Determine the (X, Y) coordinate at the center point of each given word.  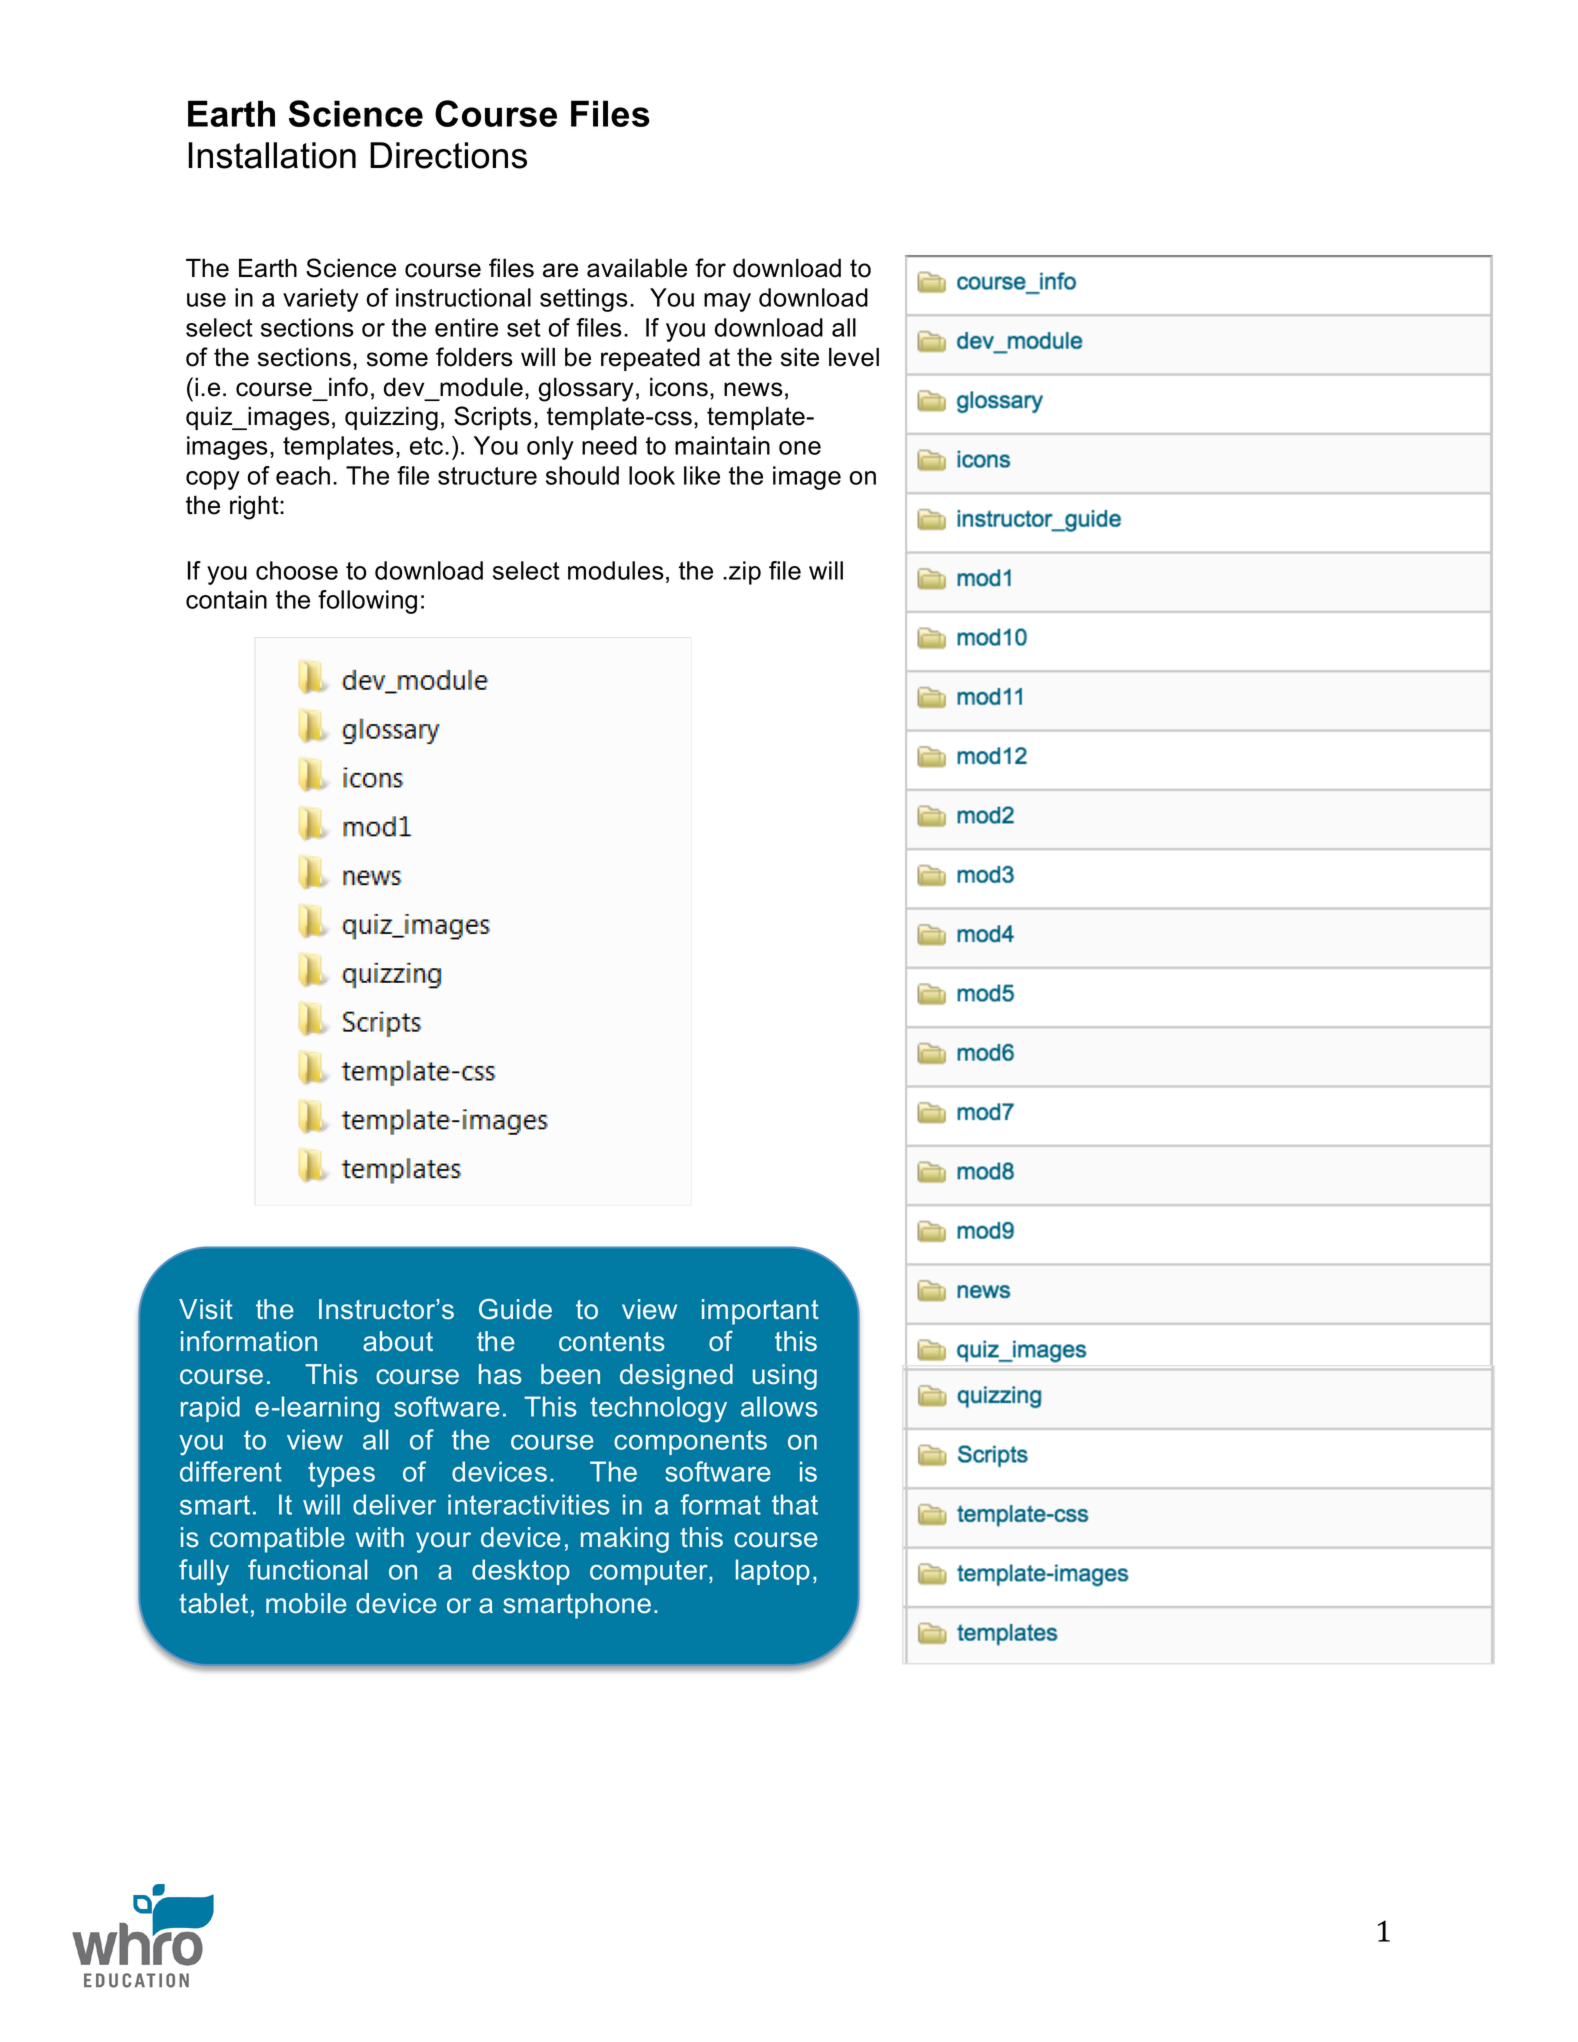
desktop (521, 1572)
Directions (448, 155)
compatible (277, 1540)
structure (487, 476)
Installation (272, 155)
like (702, 475)
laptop (773, 1572)
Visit (206, 1309)
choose (297, 570)
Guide (515, 1309)
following (367, 602)
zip (745, 573)
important (760, 1312)
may (727, 302)
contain (226, 599)
